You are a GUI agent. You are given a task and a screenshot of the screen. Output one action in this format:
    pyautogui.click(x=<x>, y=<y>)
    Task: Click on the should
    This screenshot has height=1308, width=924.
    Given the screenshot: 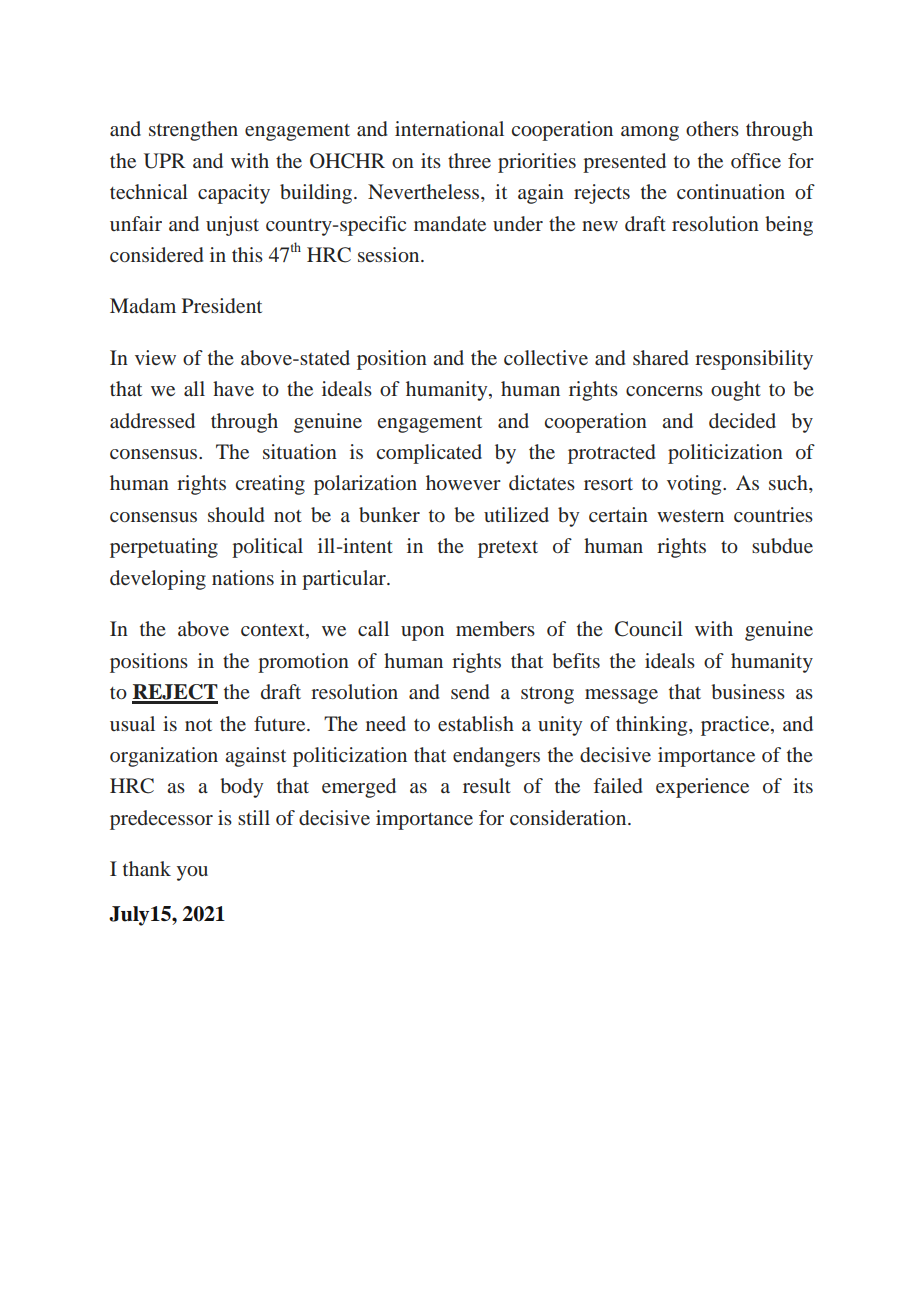 What is the action you would take?
    pyautogui.click(x=236, y=514)
